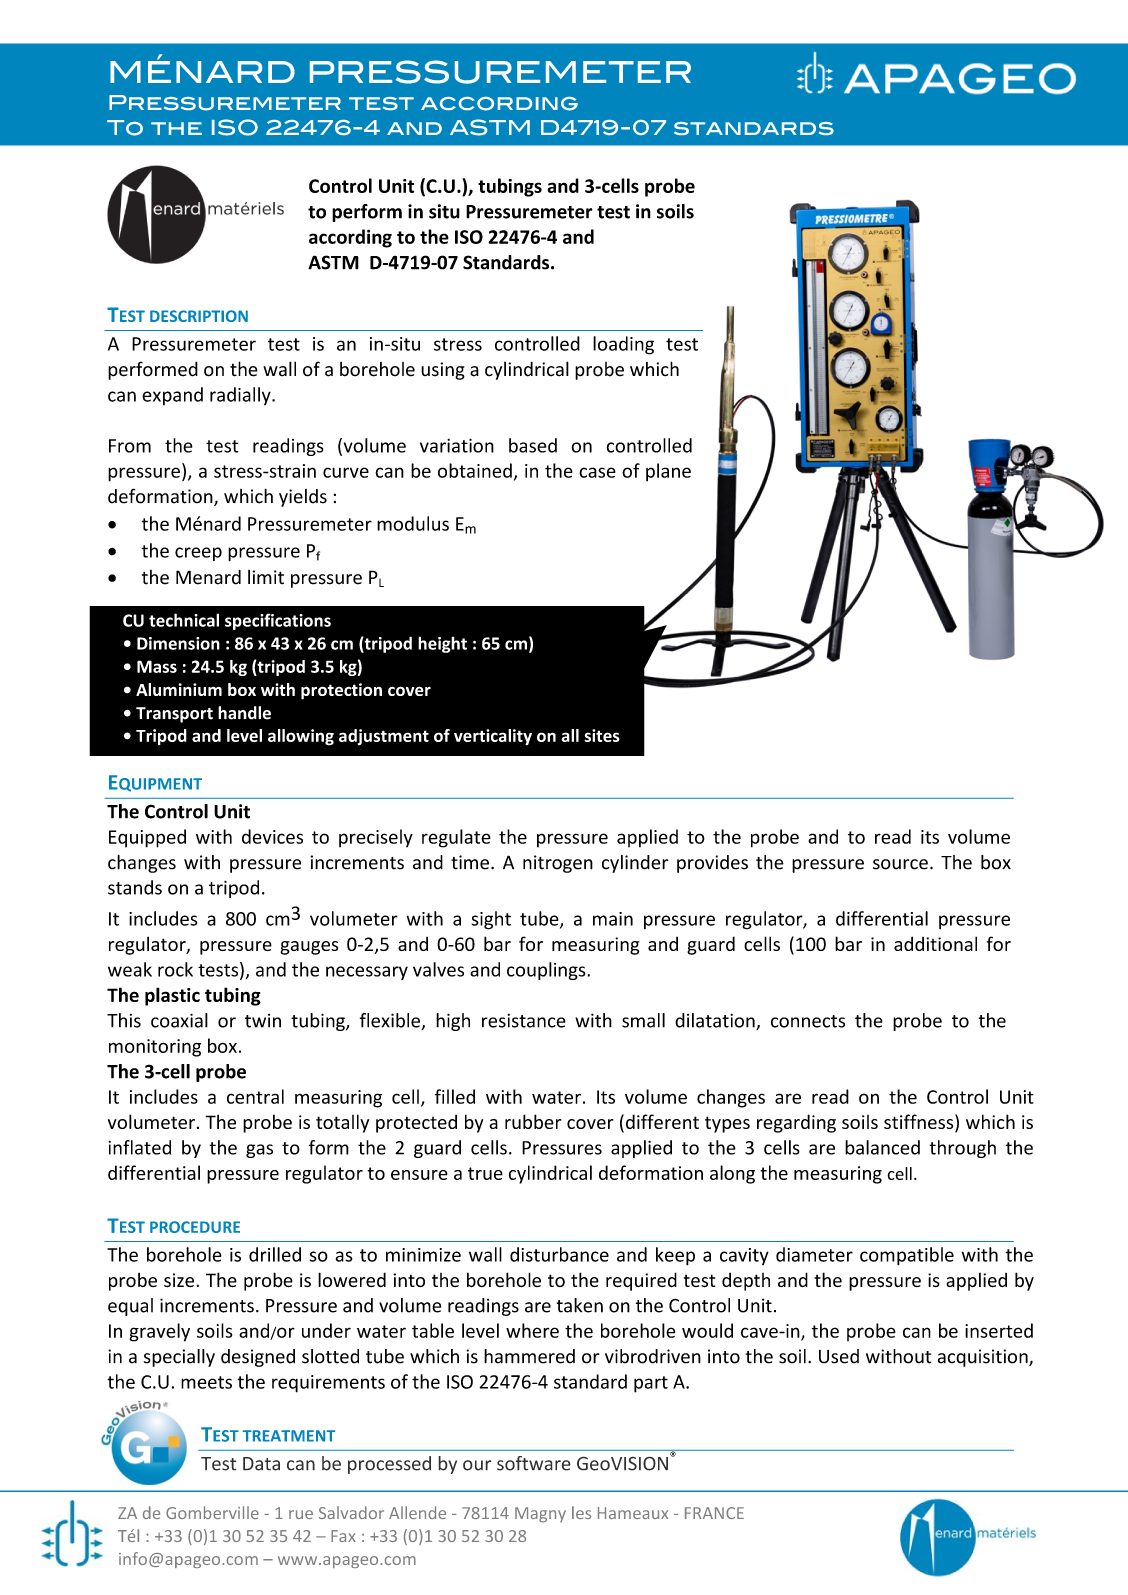 This page has width=1128, height=1595. What do you see at coordinates (668, 472) in the page?
I see `plane` at bounding box center [668, 472].
